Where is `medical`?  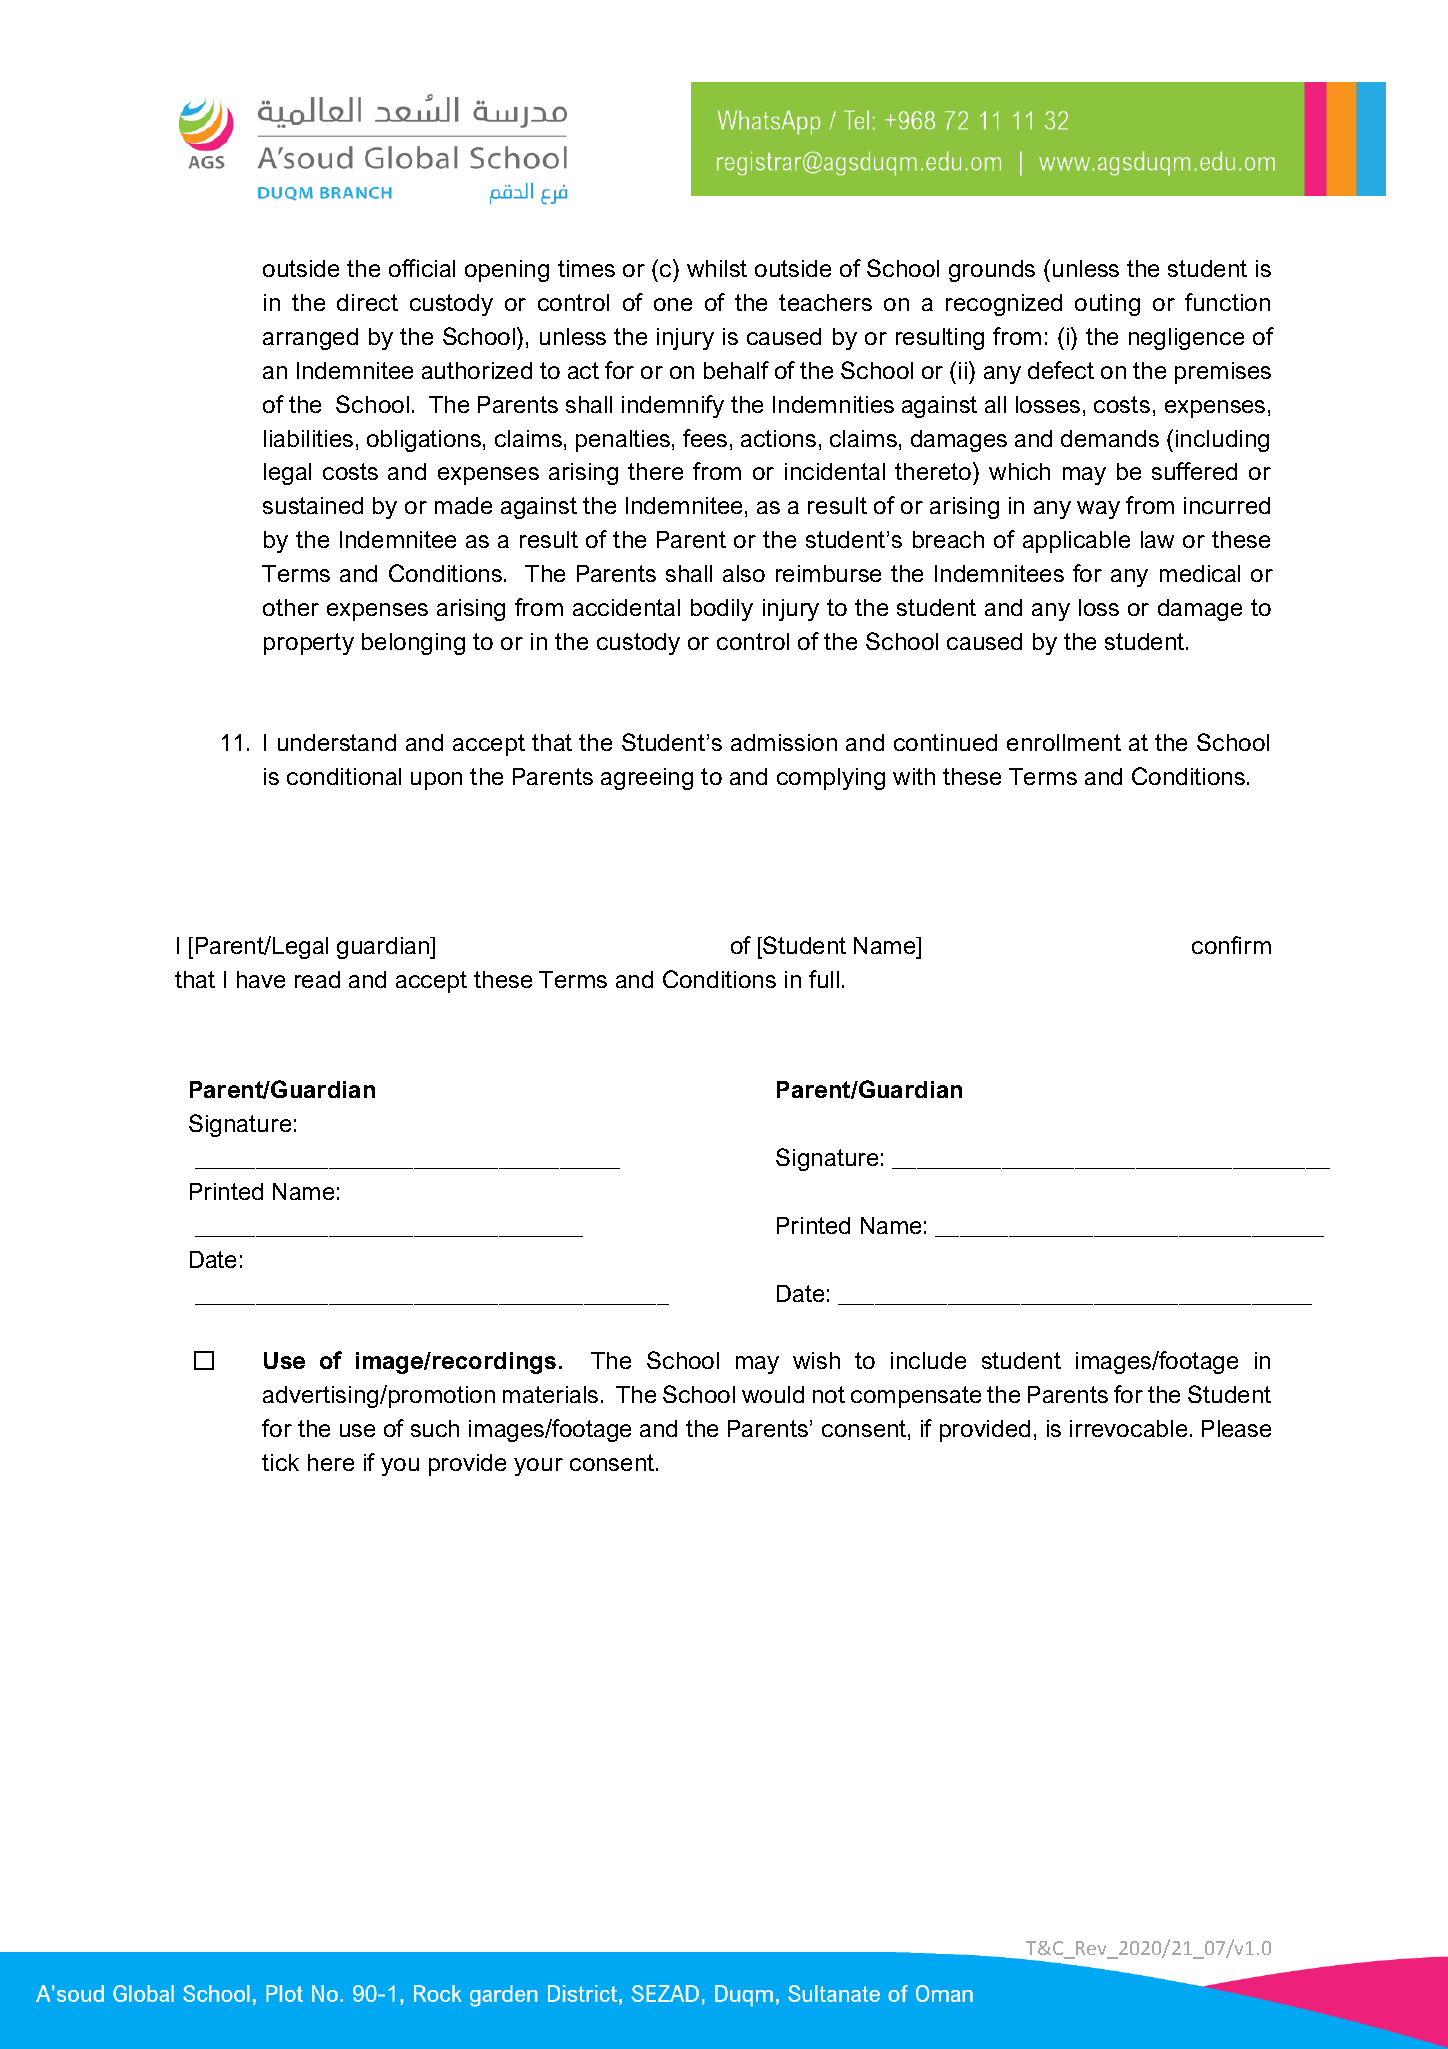
medical is located at coordinates (1200, 573).
